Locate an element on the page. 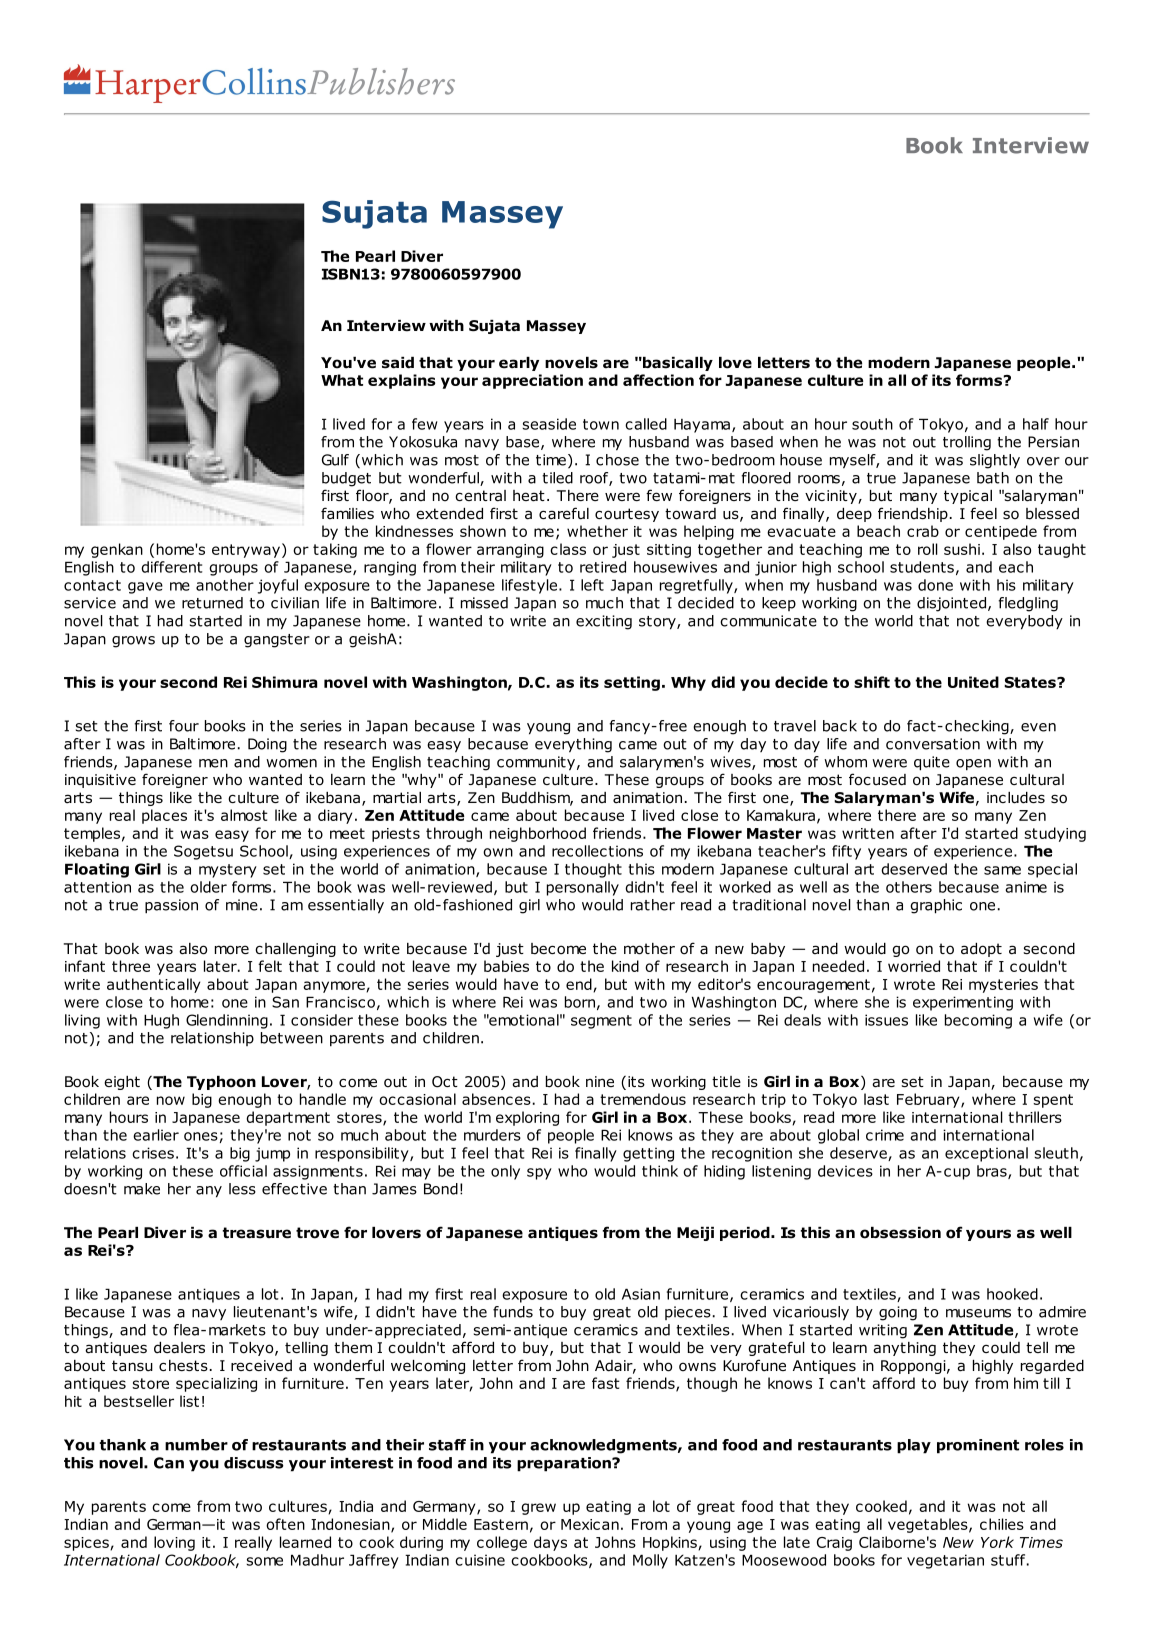  loving is located at coordinates (174, 1543).
